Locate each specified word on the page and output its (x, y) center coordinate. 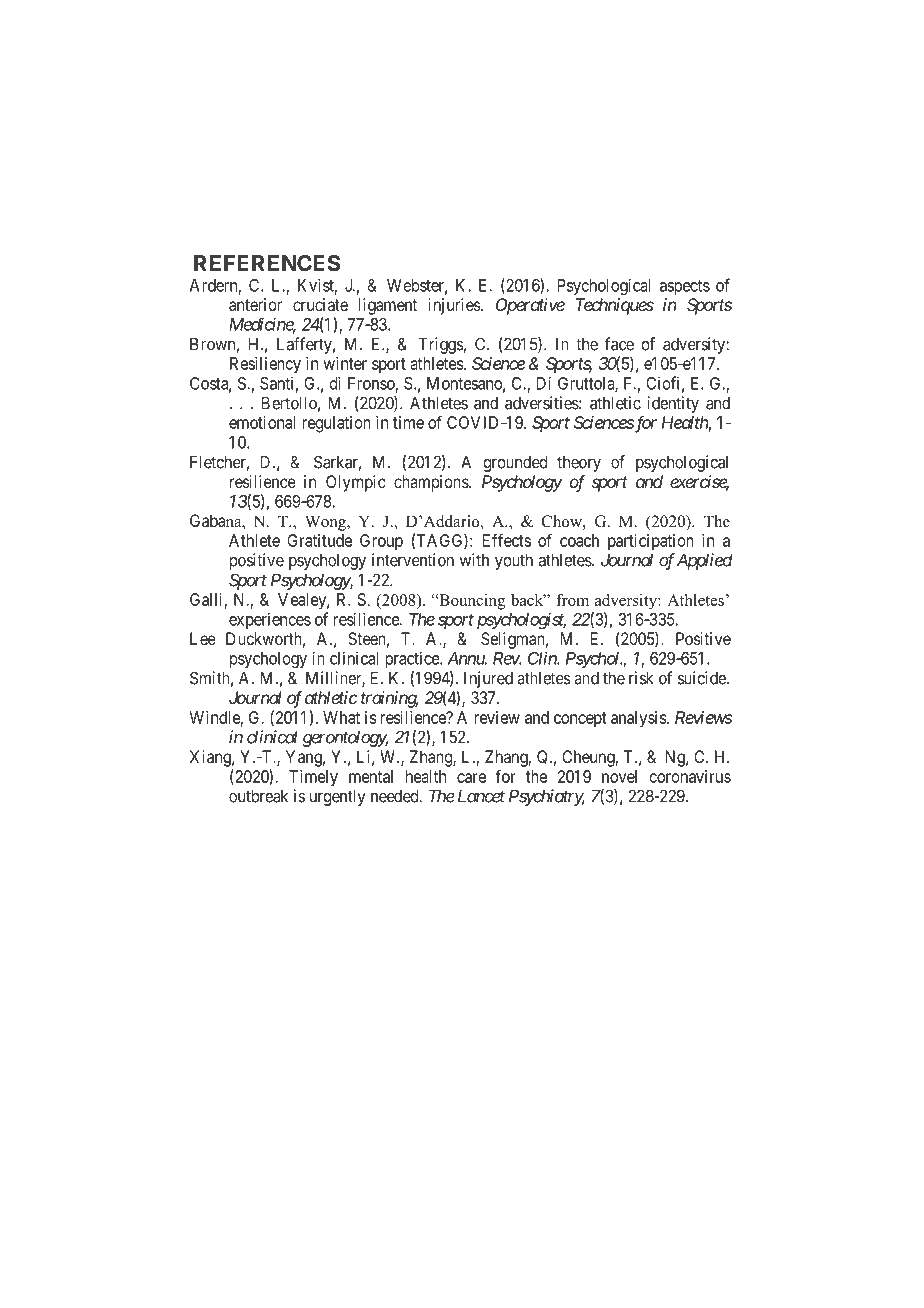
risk (641, 678)
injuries (455, 306)
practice (413, 659)
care (471, 778)
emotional (262, 422)
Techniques (615, 306)
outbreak (258, 796)
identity (673, 404)
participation (651, 542)
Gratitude (319, 540)
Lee (203, 638)
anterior (255, 304)
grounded (515, 463)
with (474, 560)
